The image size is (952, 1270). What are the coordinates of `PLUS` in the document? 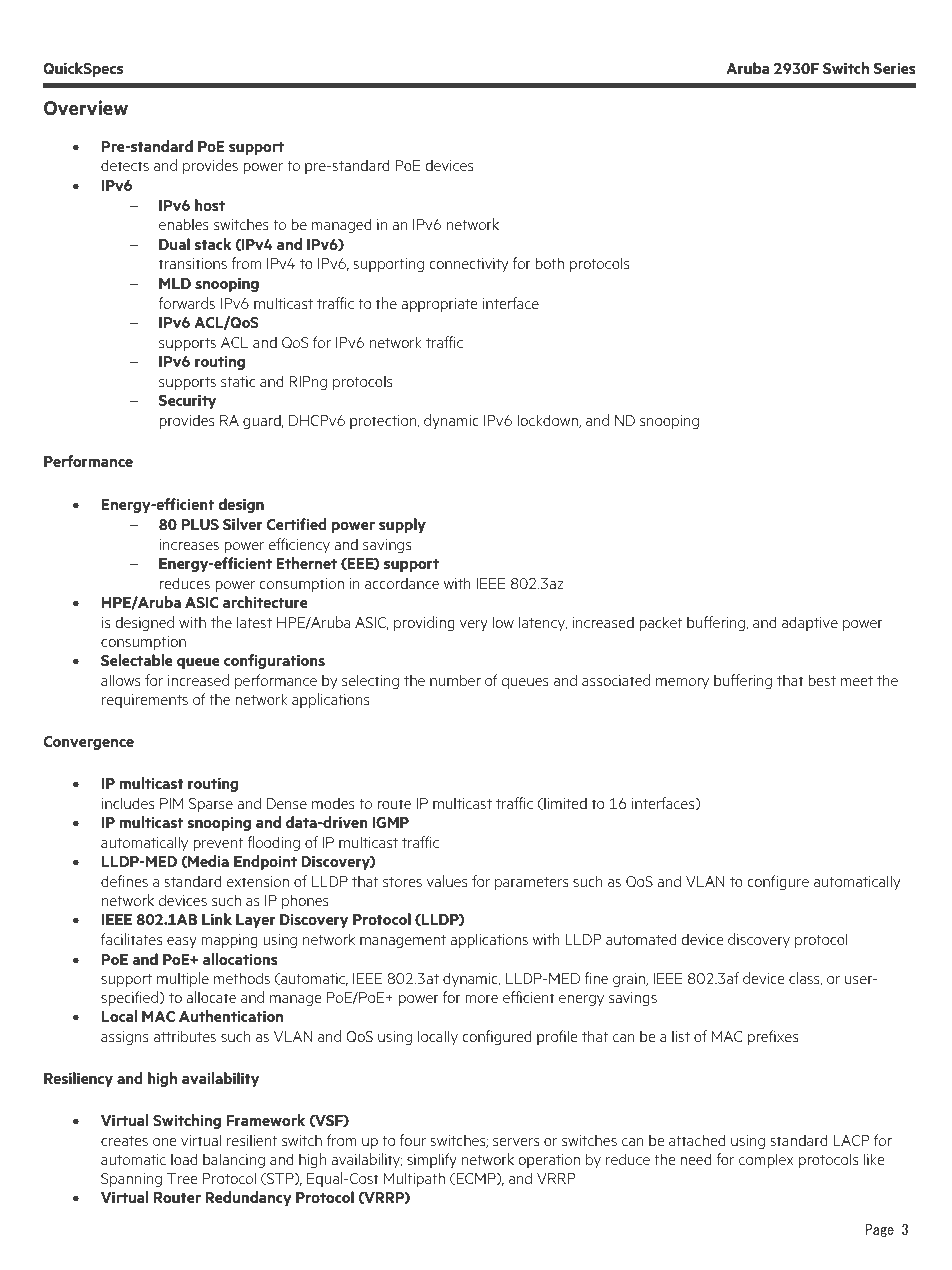 It's located at (200, 524).
